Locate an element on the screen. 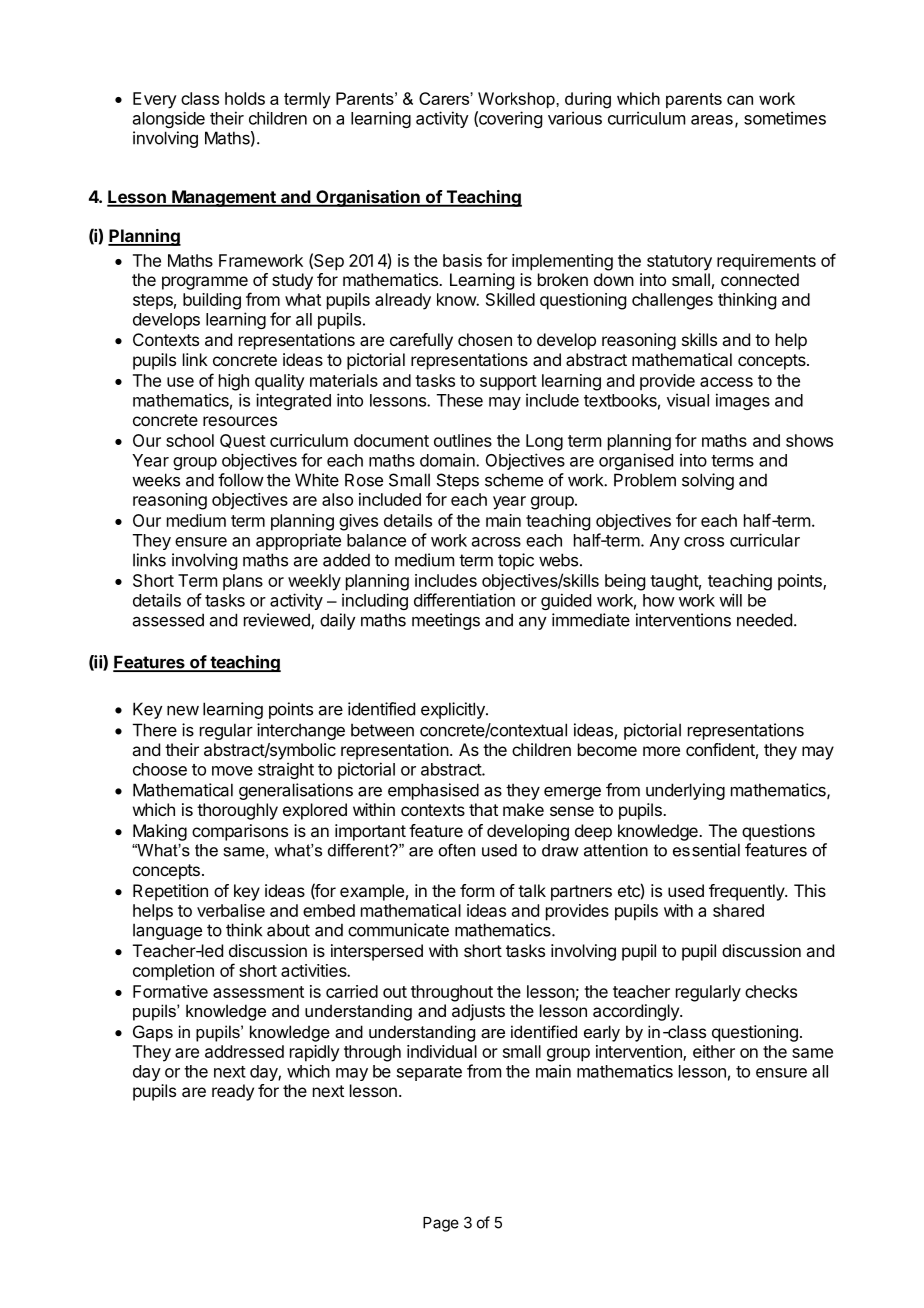 The height and width of the screenshot is (1308, 924). often is located at coordinates (457, 850).
